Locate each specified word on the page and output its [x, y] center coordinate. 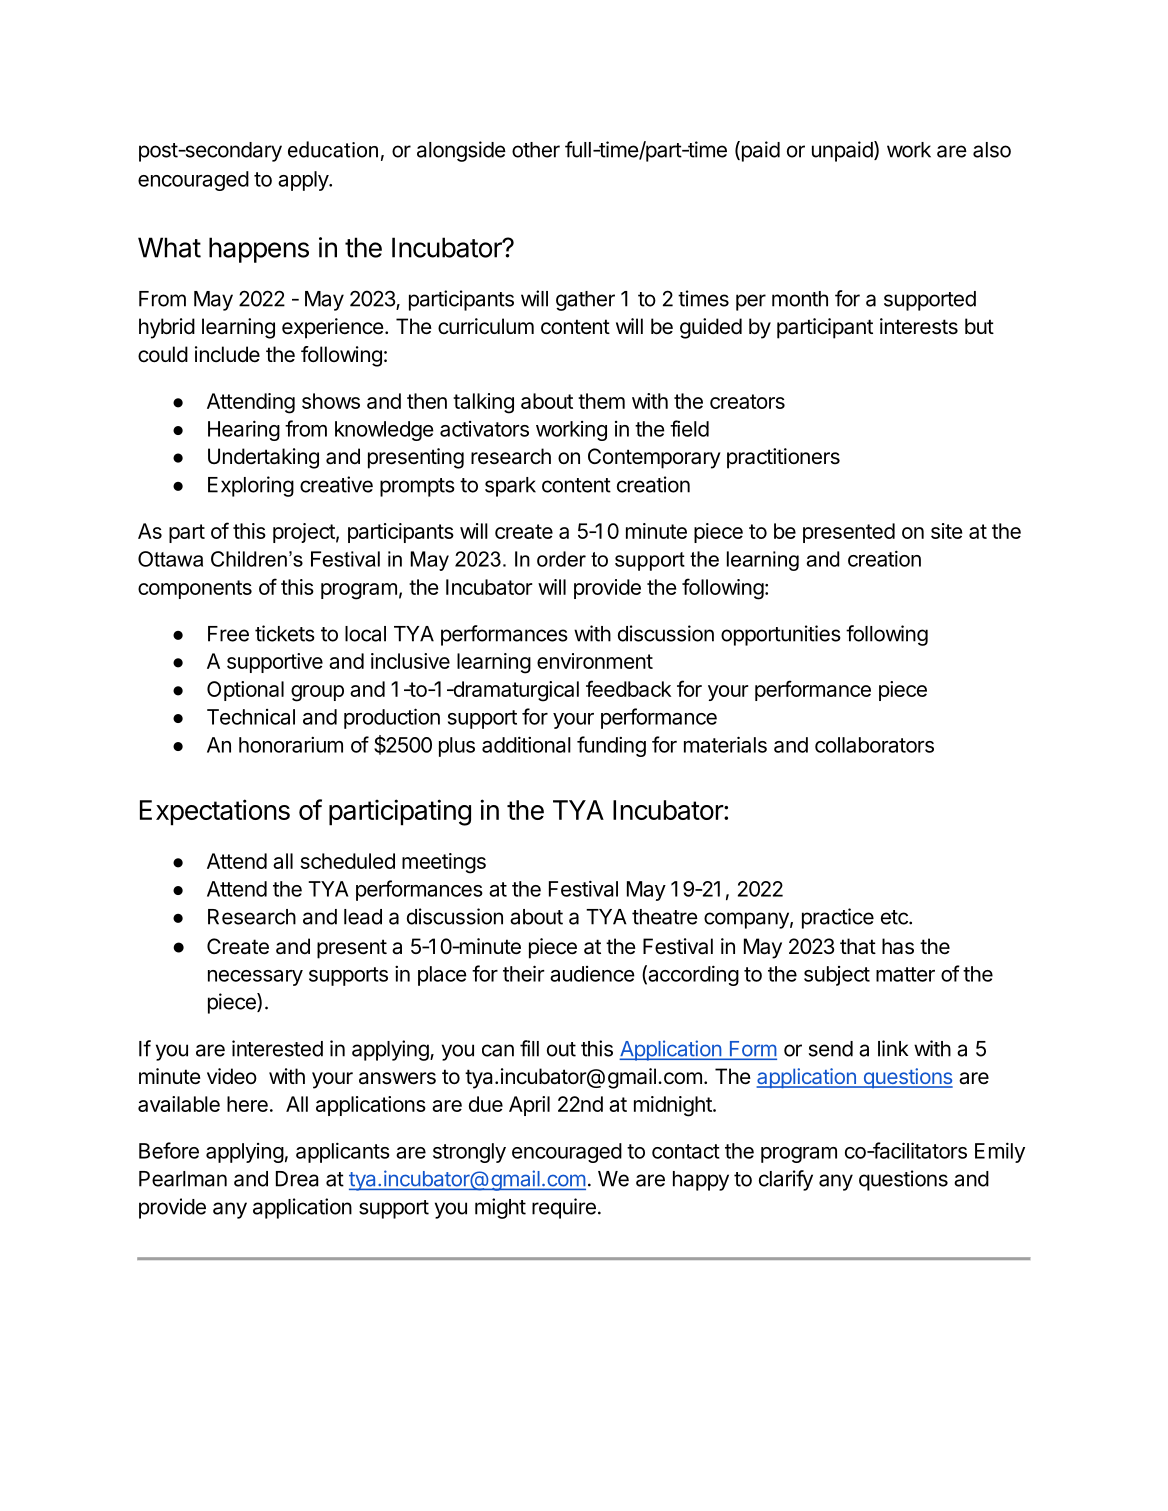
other [536, 150]
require [564, 1208]
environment [595, 661]
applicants [343, 1152]
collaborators [874, 745]
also [992, 150]
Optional [245, 691]
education [333, 149]
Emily [1000, 1152]
